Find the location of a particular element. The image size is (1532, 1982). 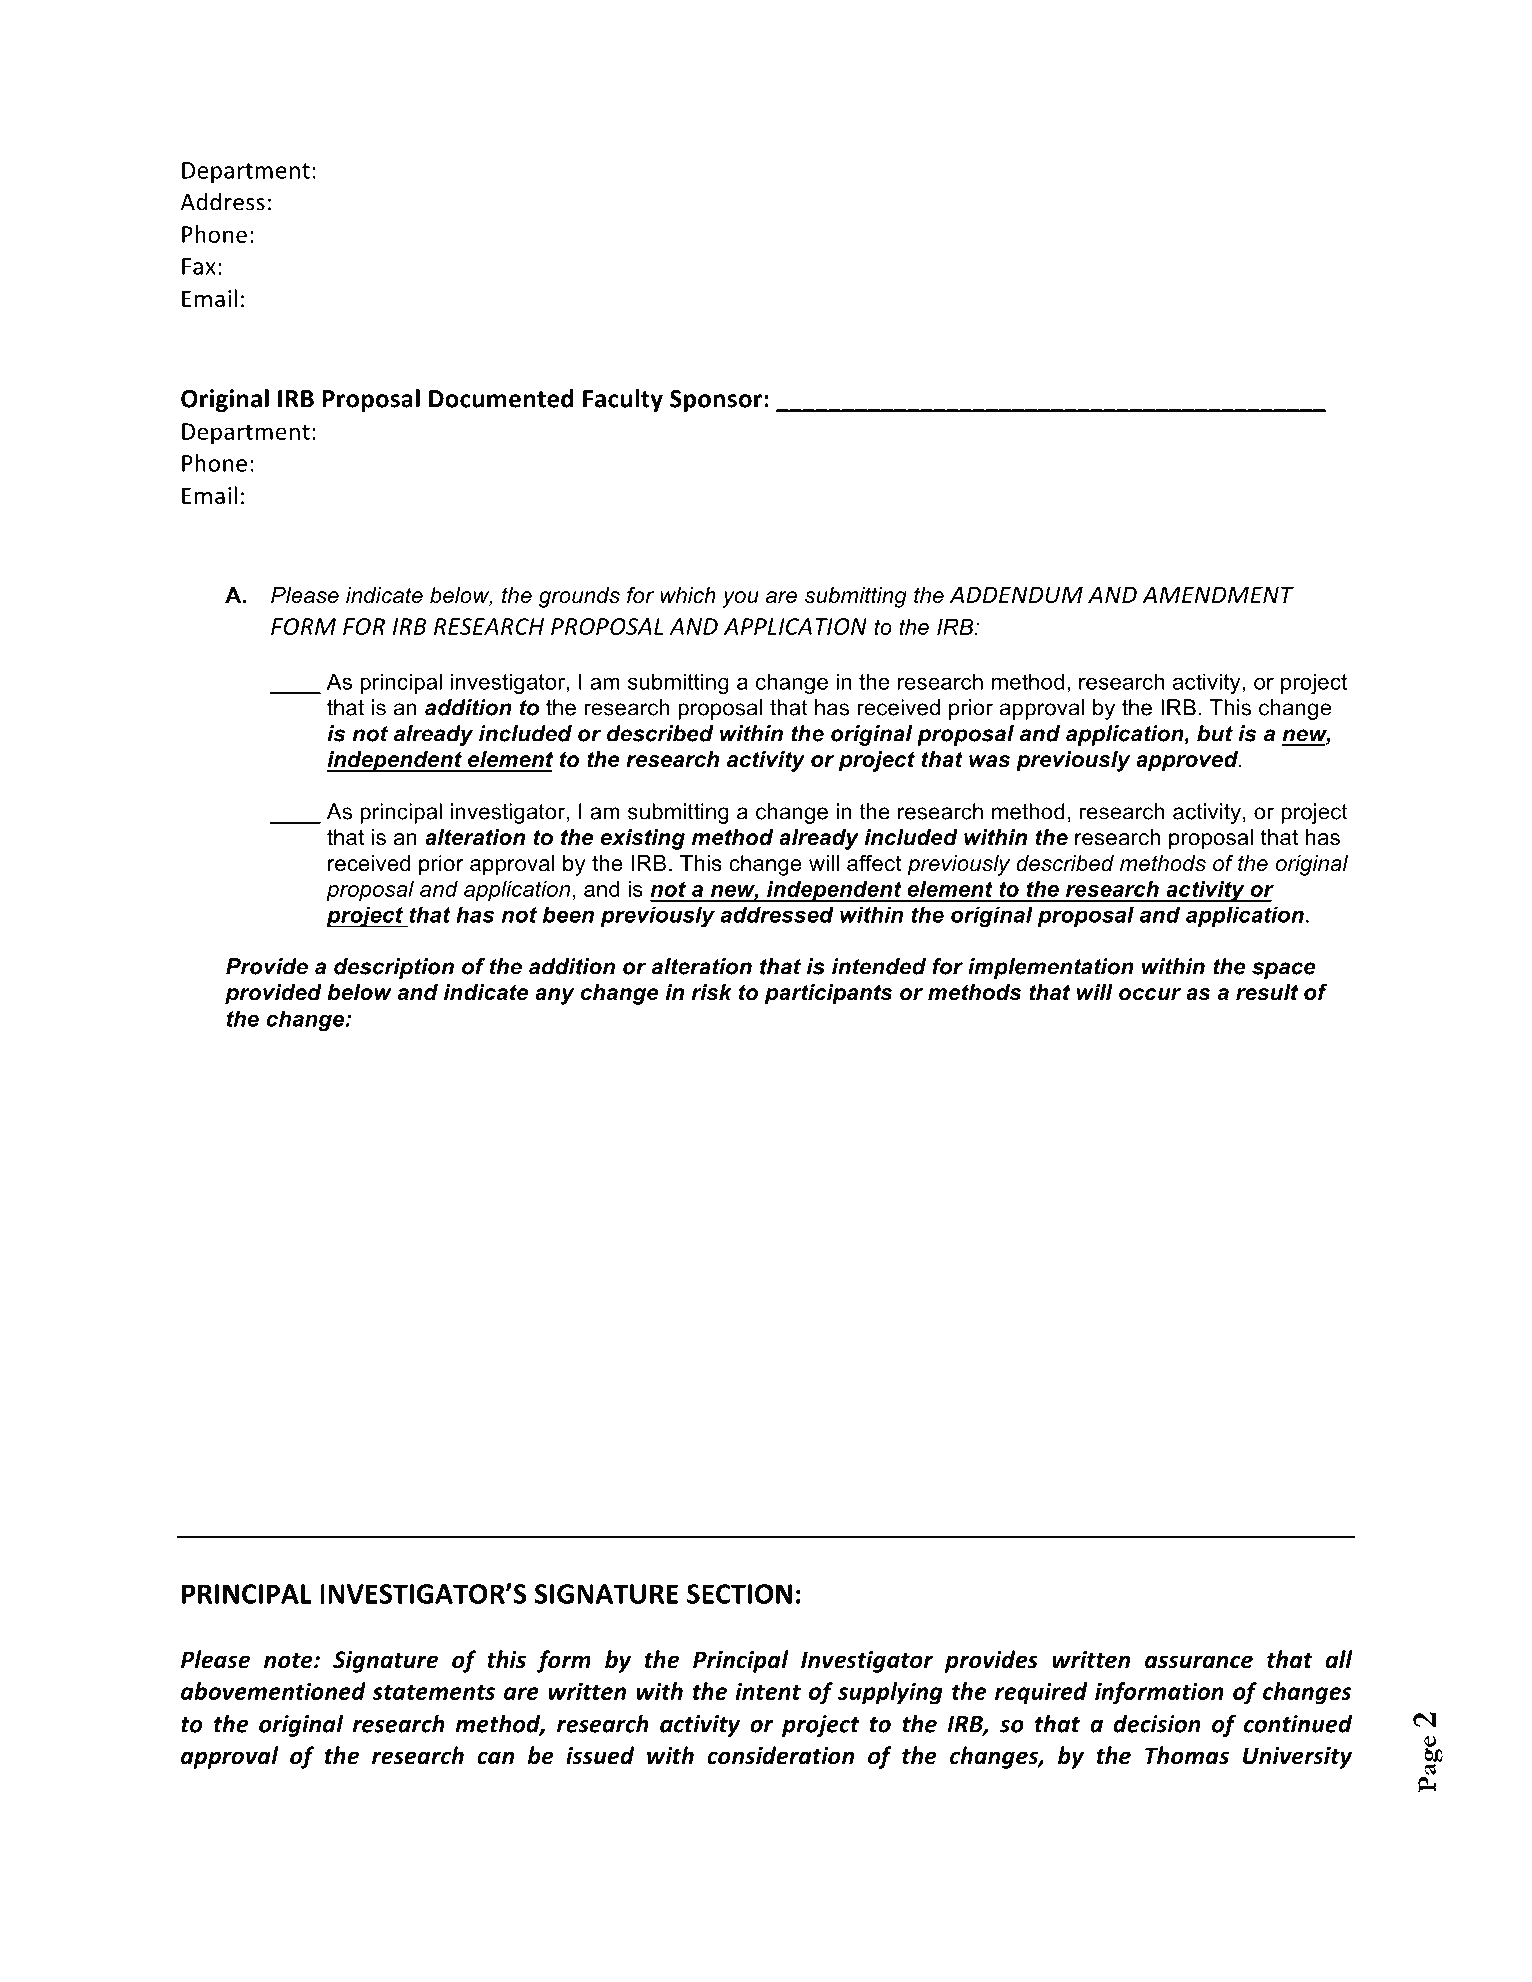

grounds is located at coordinates (579, 597).
